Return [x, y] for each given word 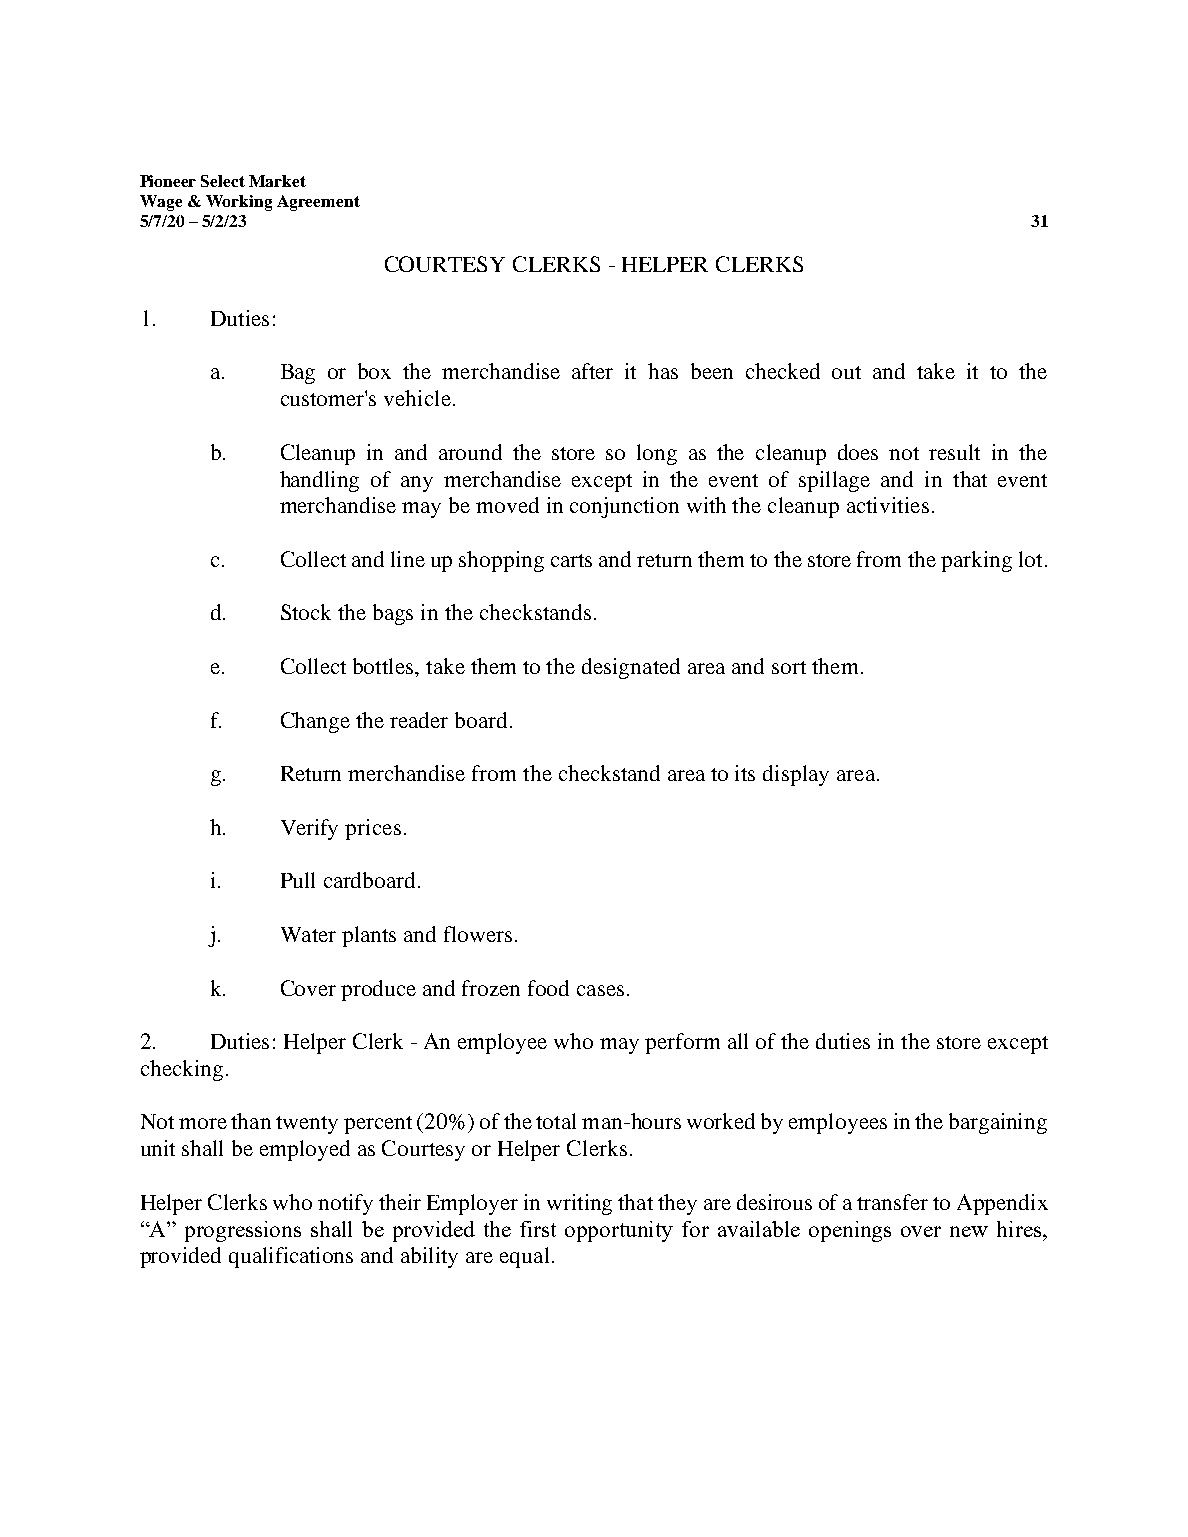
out [846, 372]
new [969, 1231]
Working [239, 203]
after [592, 371]
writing [579, 1204]
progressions [243, 1231]
